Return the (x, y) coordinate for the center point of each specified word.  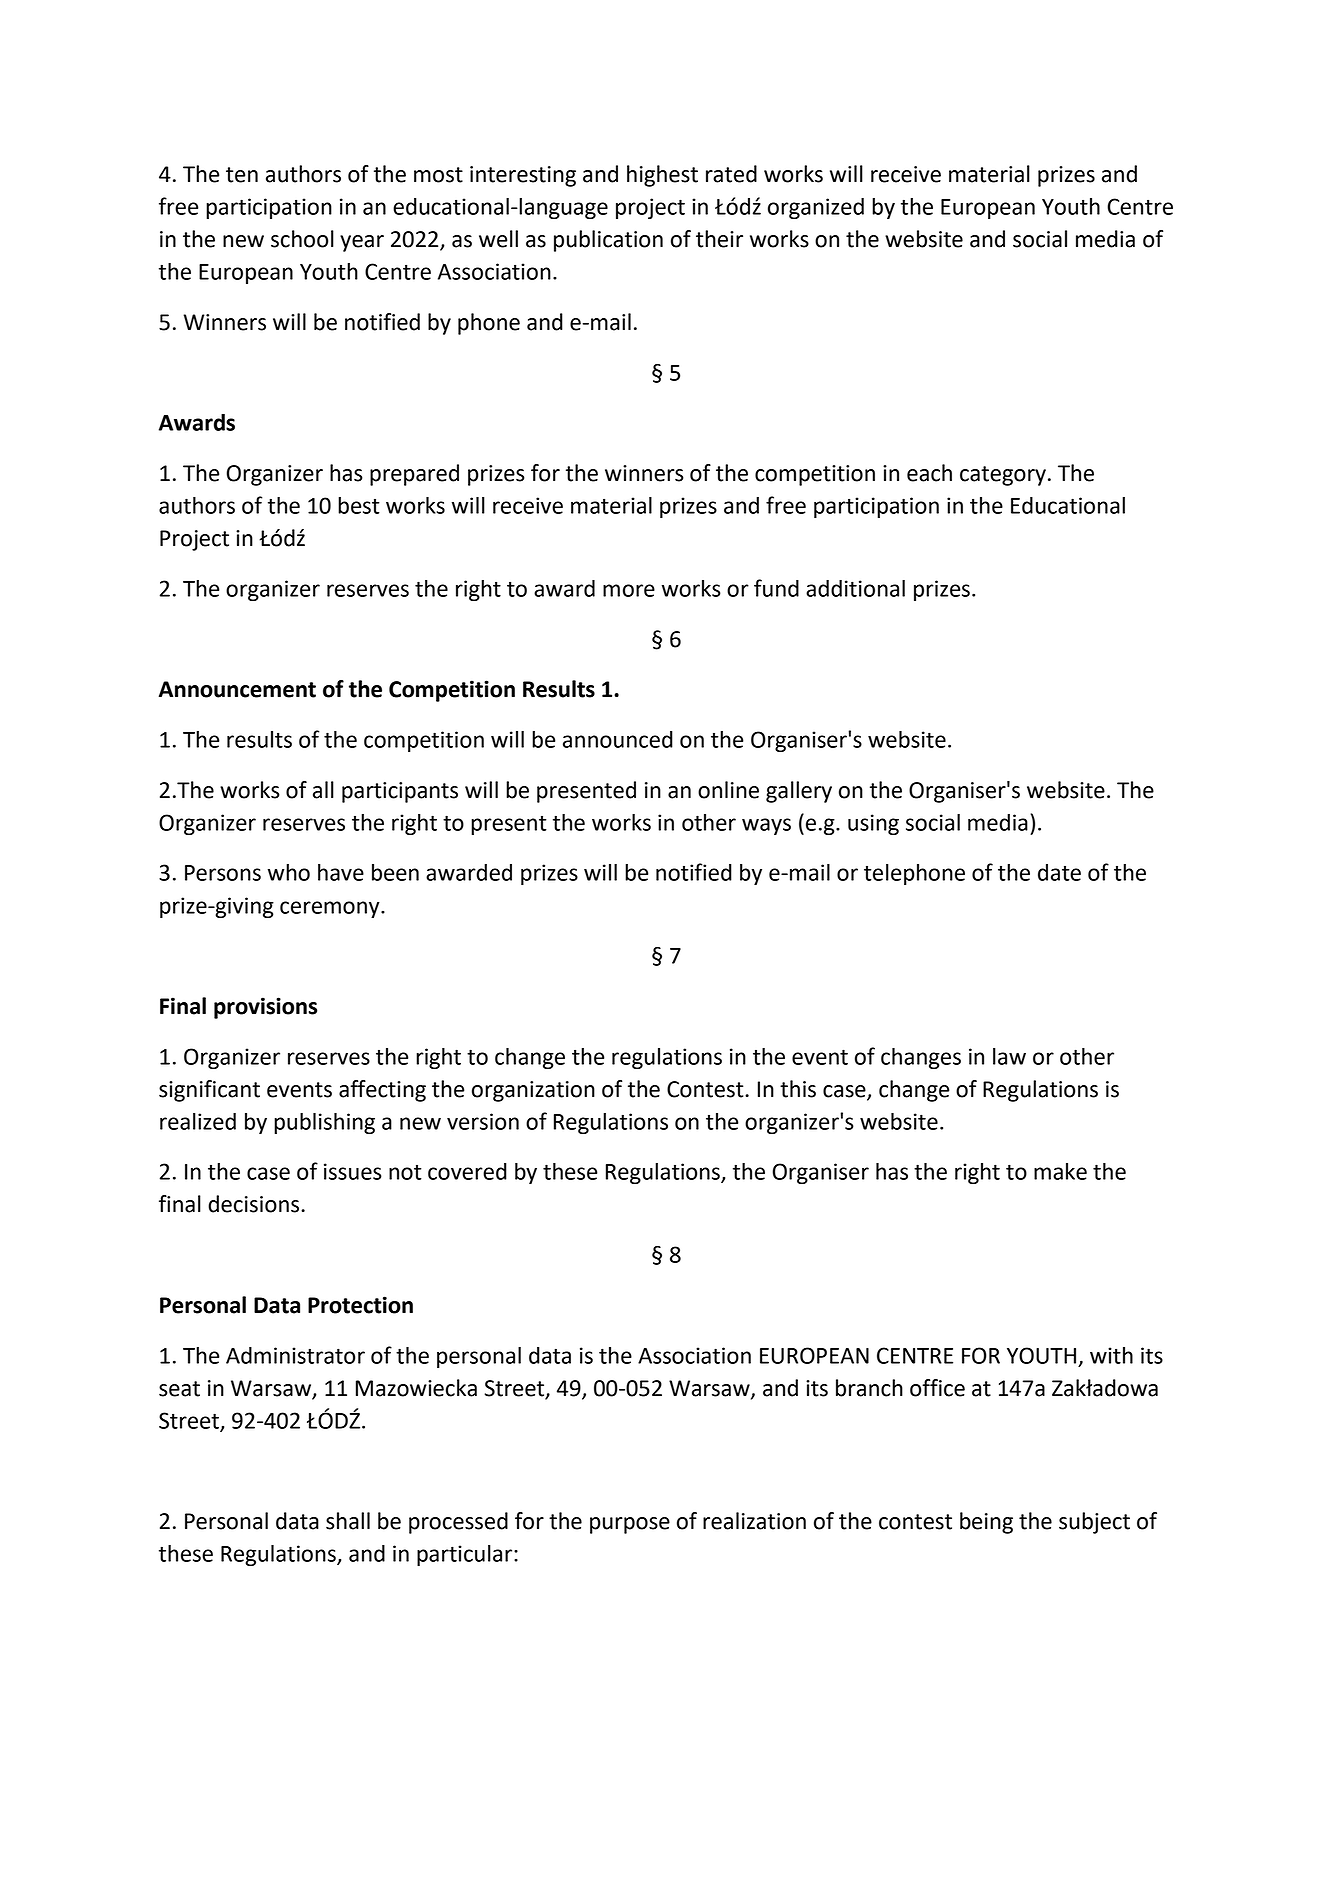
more (629, 590)
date (1059, 872)
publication (608, 241)
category (1003, 476)
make (1060, 1171)
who (289, 872)
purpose (630, 1525)
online (728, 790)
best (359, 505)
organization (533, 1091)
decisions (255, 1204)
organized (816, 208)
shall (348, 1521)
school (302, 239)
